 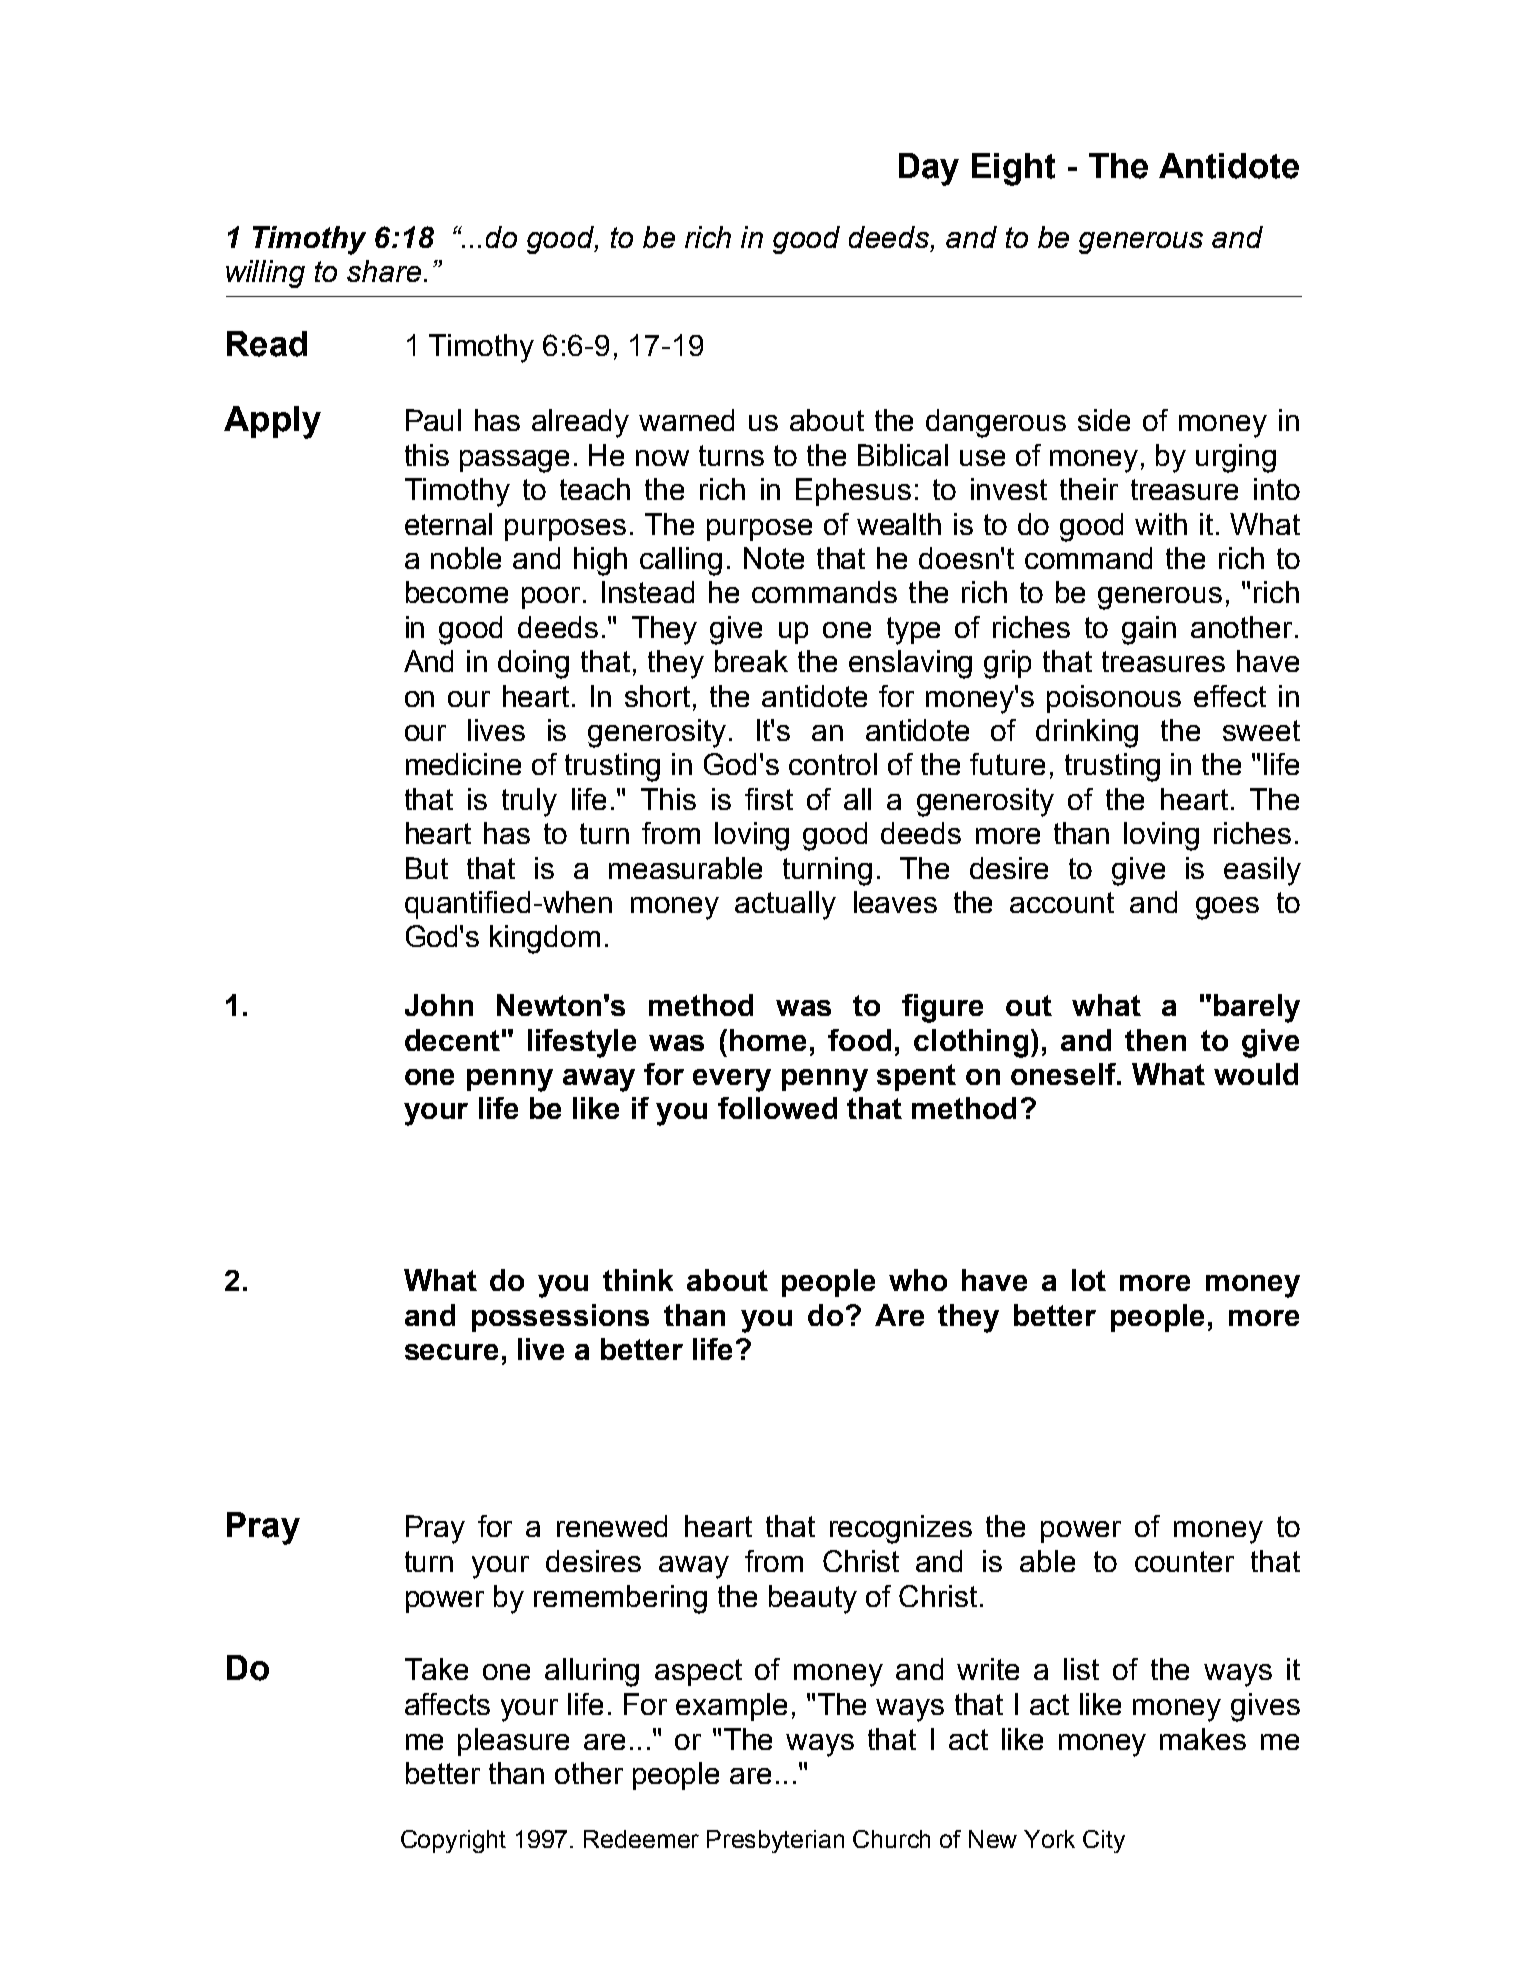 I want to click on gain, so click(x=1149, y=630).
